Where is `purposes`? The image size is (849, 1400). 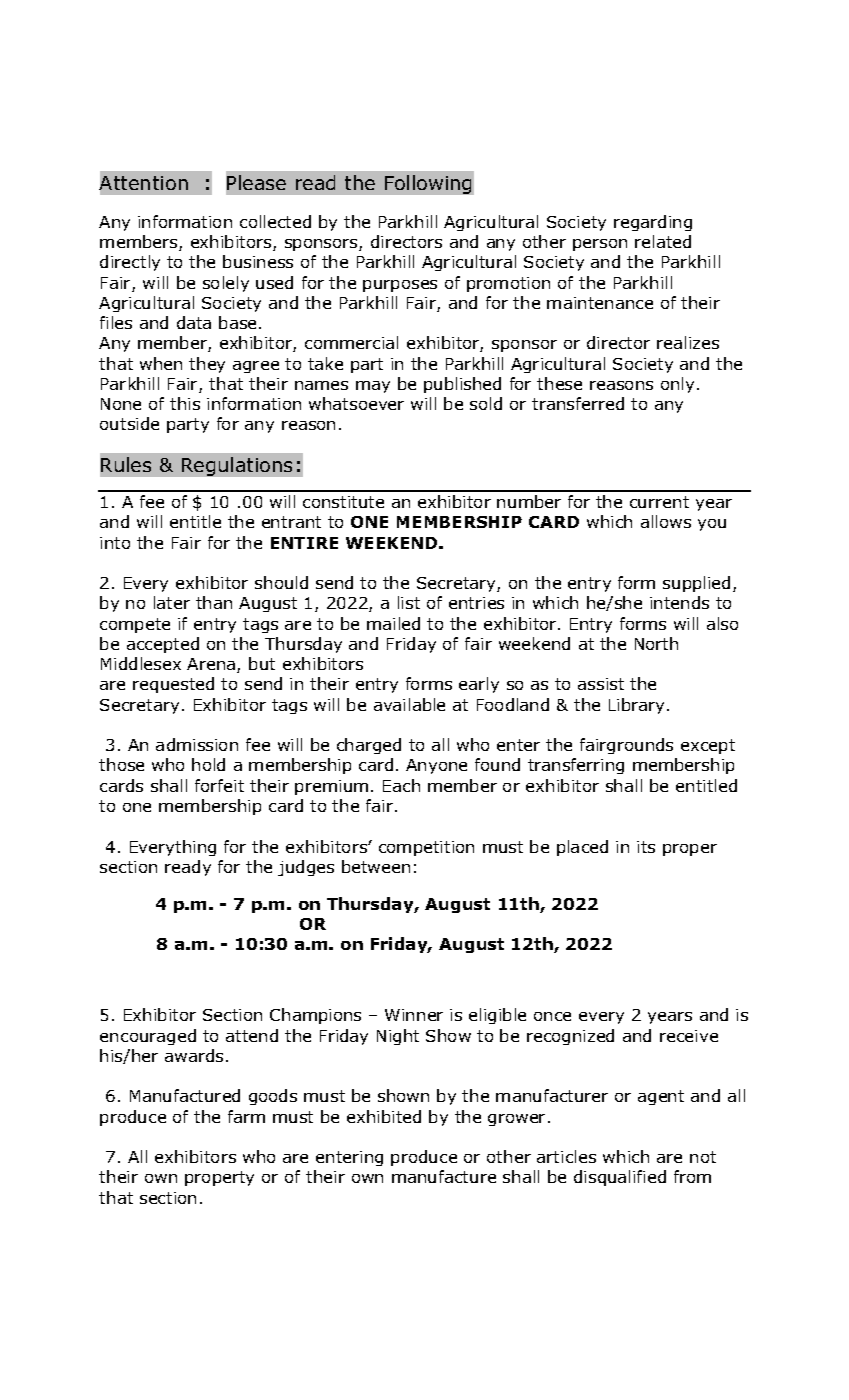 purposes is located at coordinates (400, 286).
